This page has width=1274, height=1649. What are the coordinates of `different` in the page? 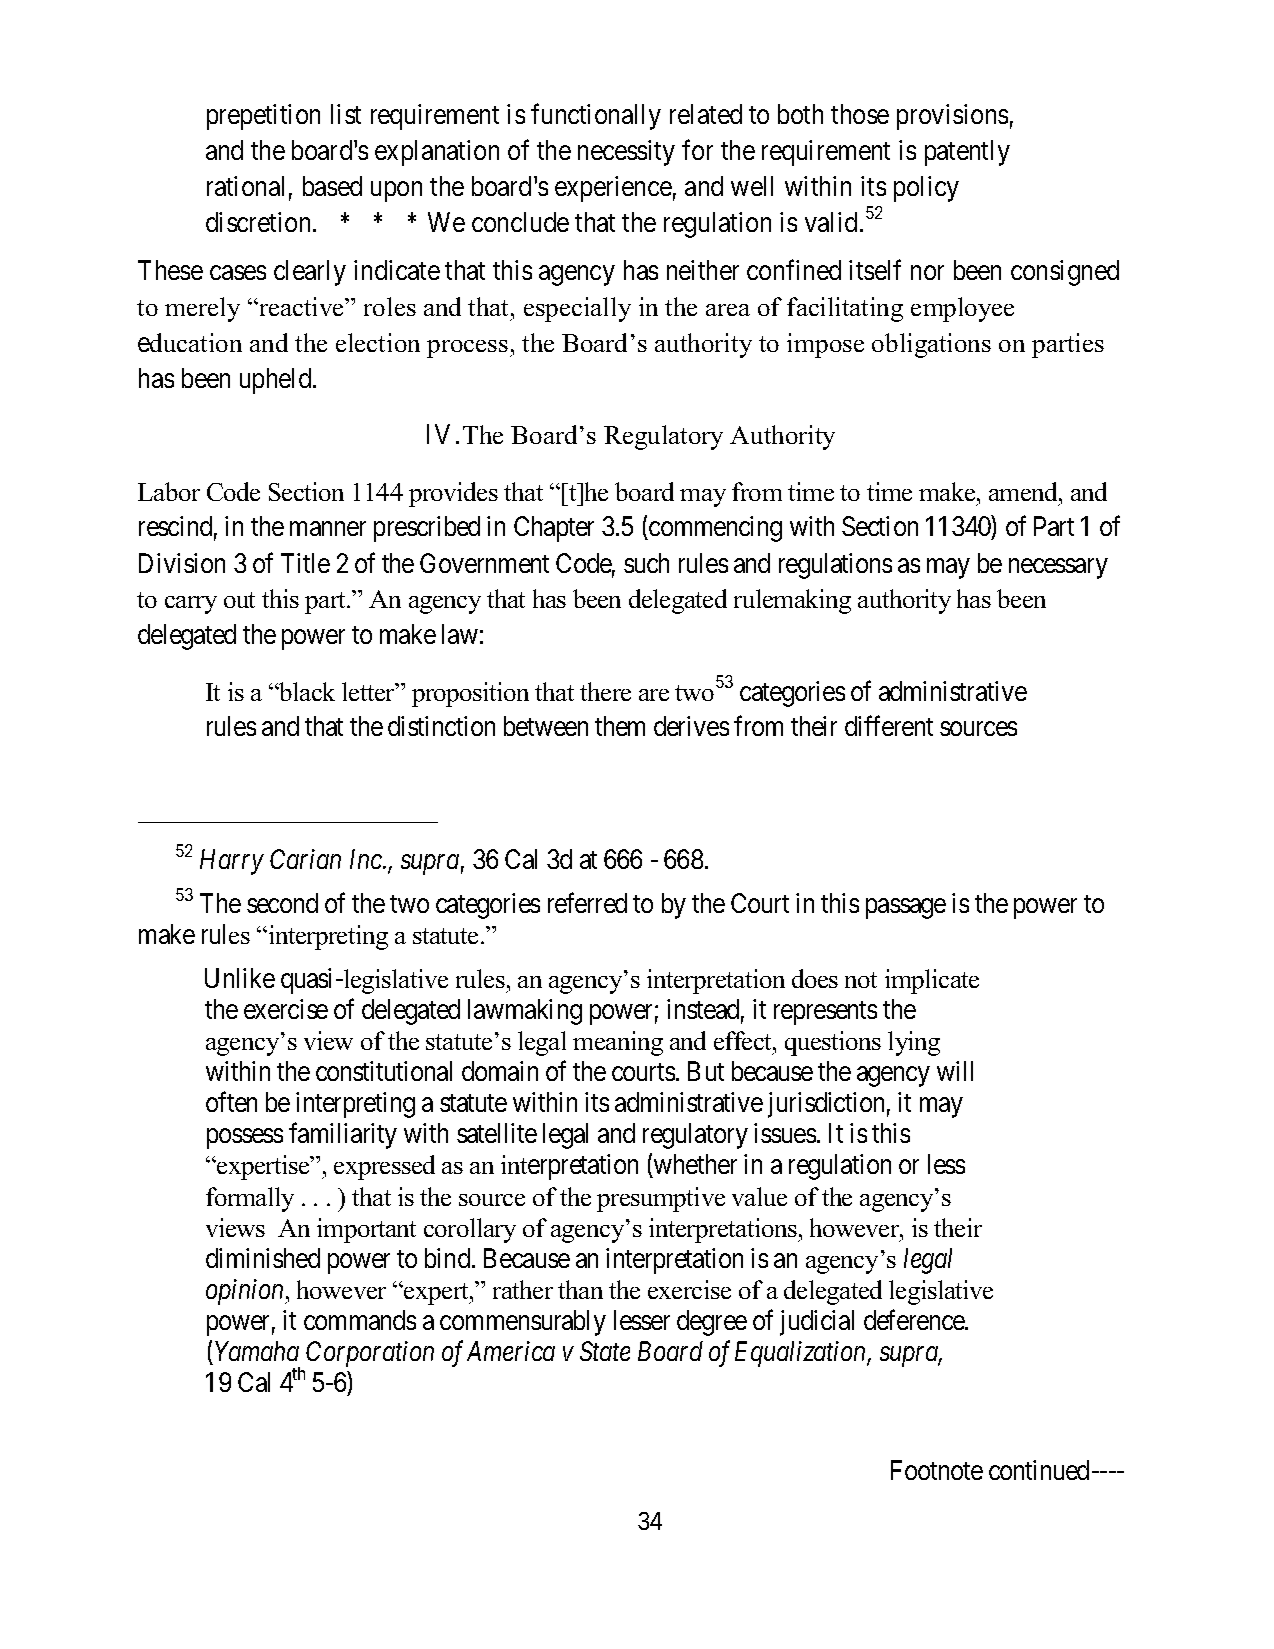 It's located at (889, 726).
